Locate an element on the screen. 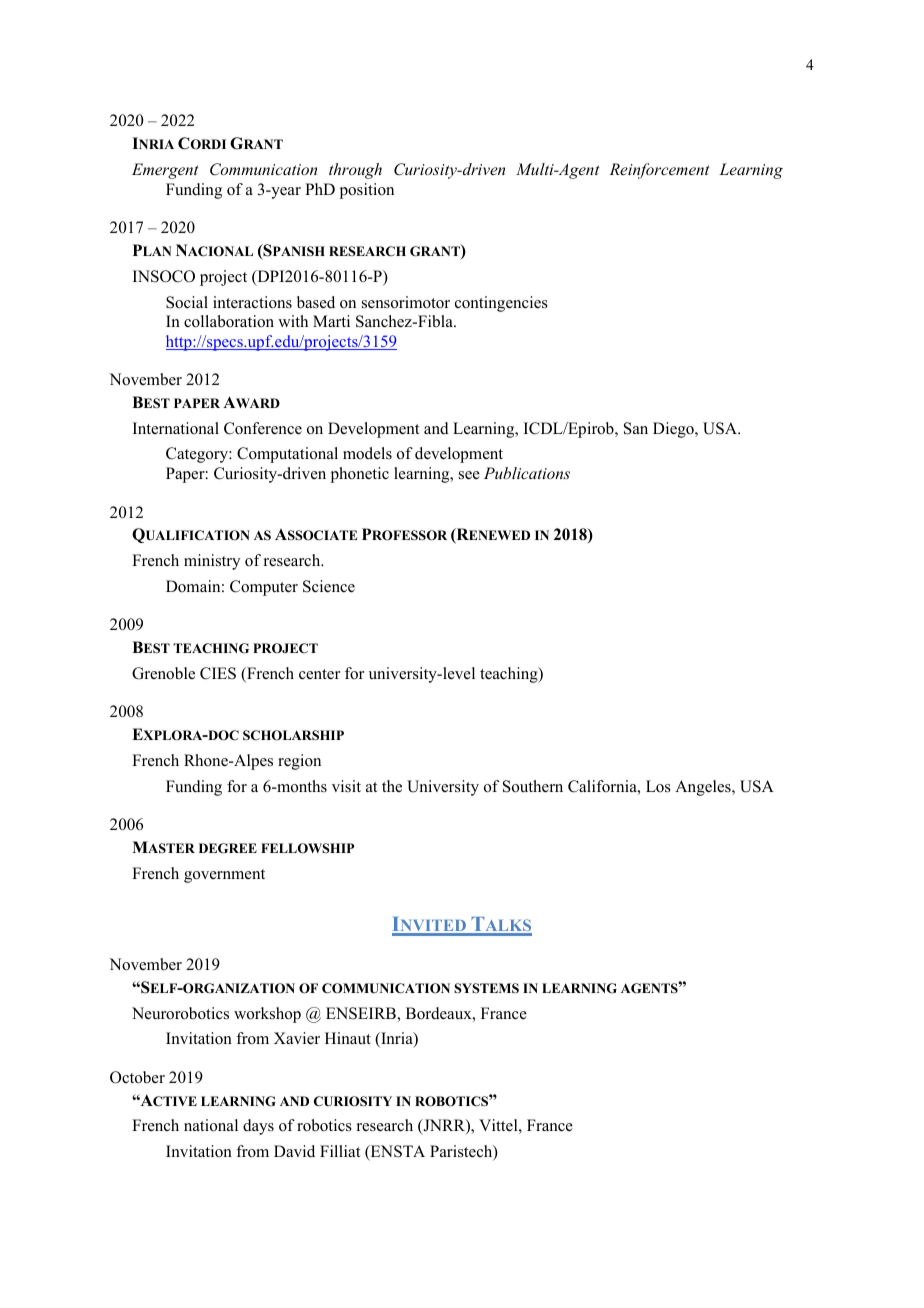 The width and height of the screenshot is (924, 1308). Conference is located at coordinates (263, 428).
